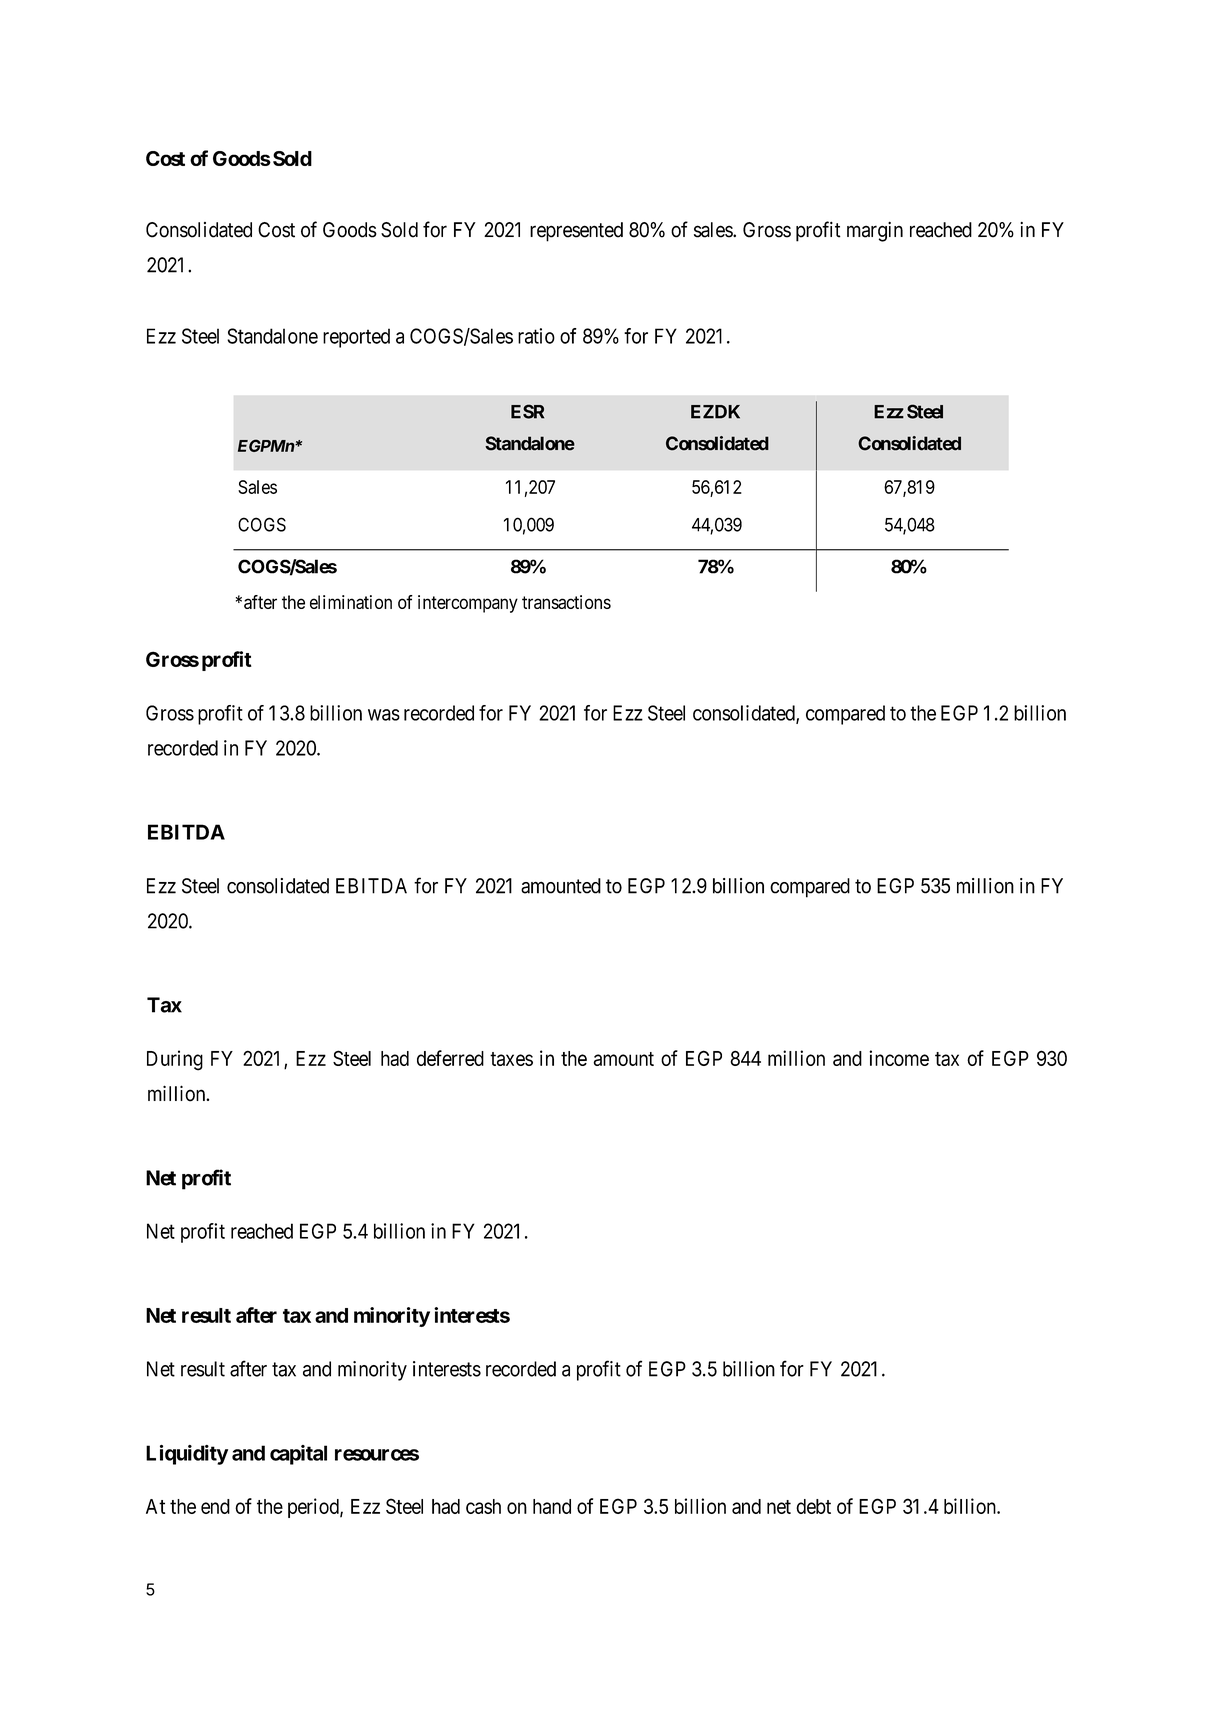  Describe the element at coordinates (875, 231) in the screenshot. I see `margin` at that location.
